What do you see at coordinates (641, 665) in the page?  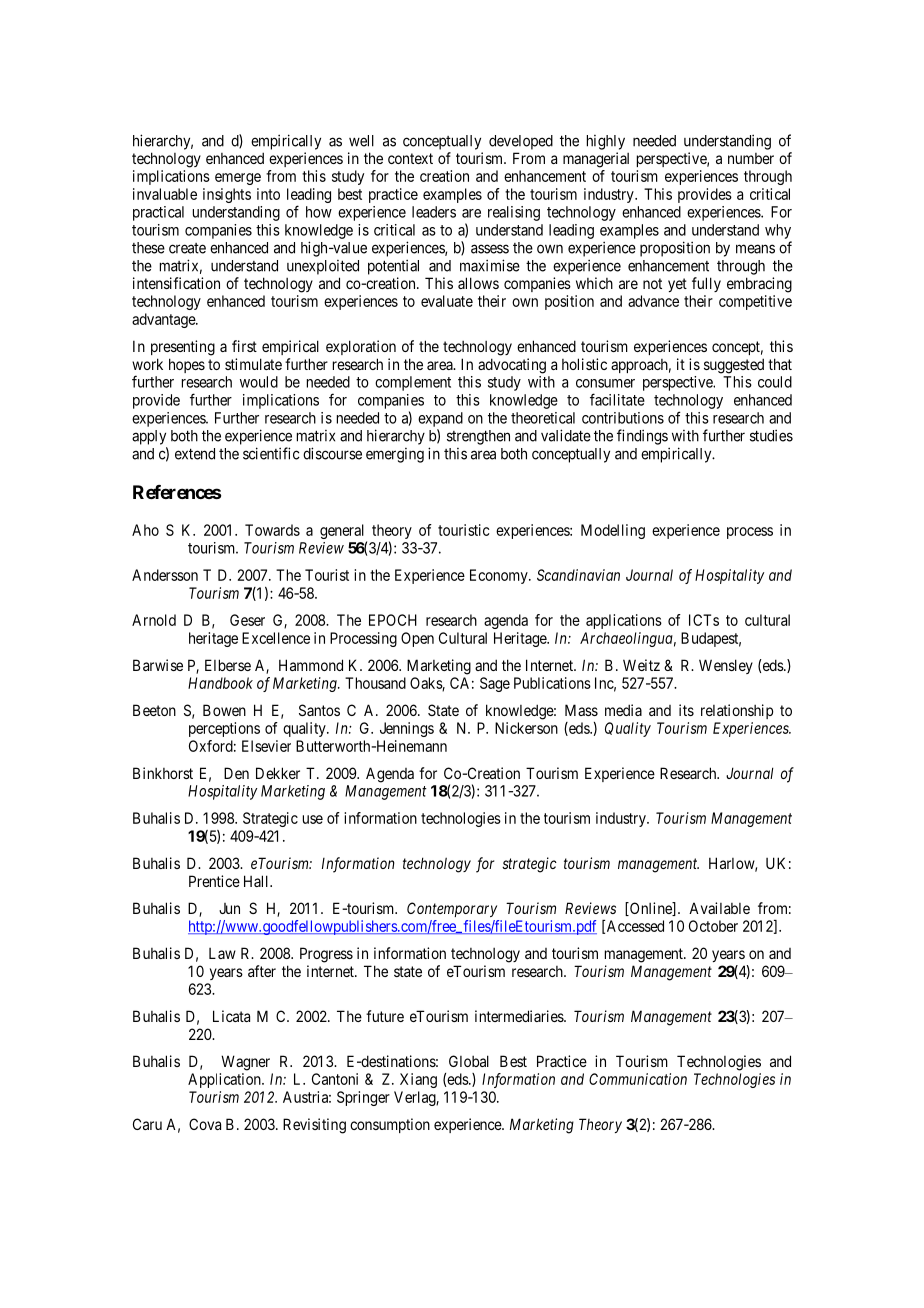 I see `Weitz` at bounding box center [641, 665].
